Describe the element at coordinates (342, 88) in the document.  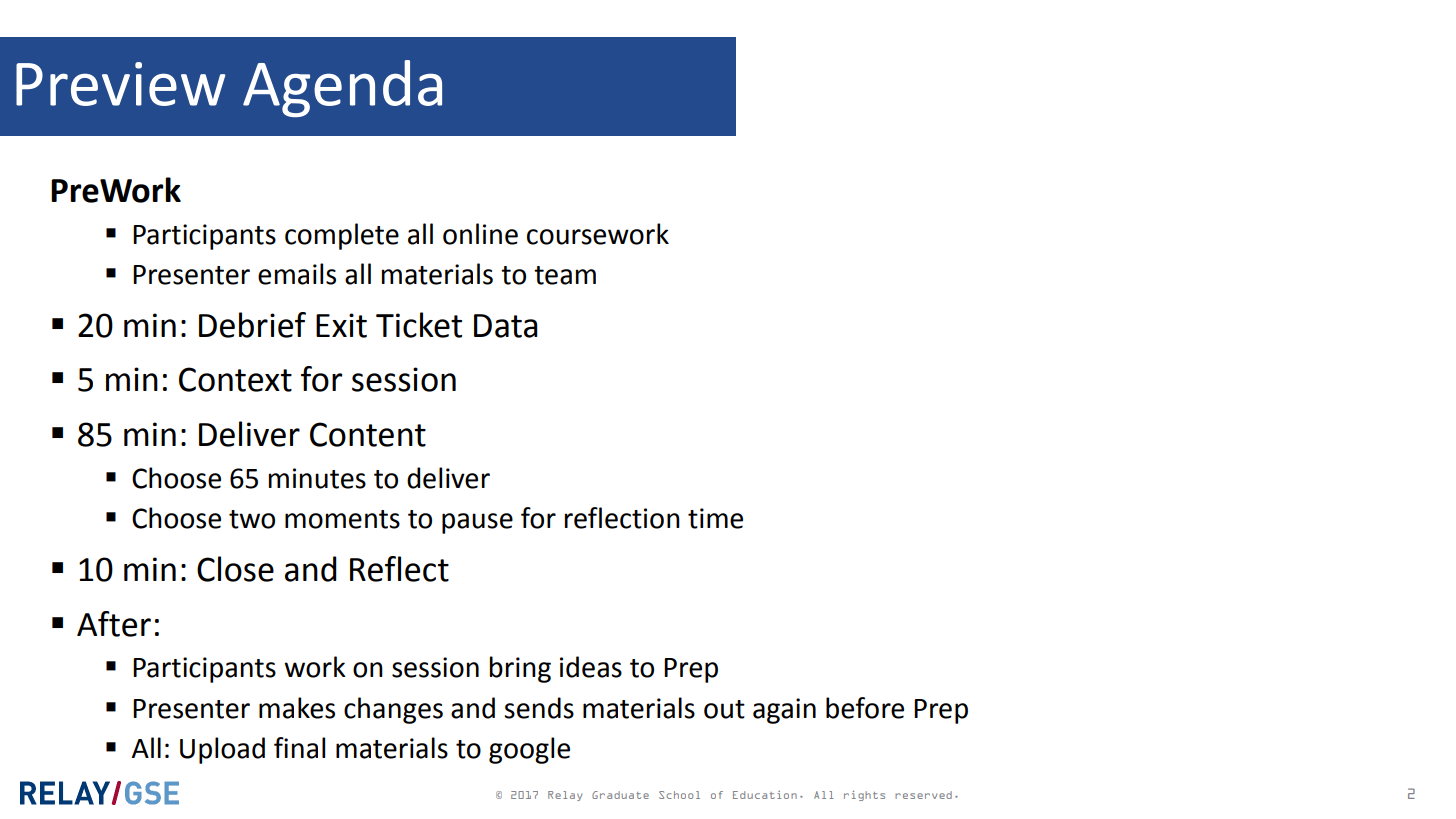
I see `Agenda` at that location.
